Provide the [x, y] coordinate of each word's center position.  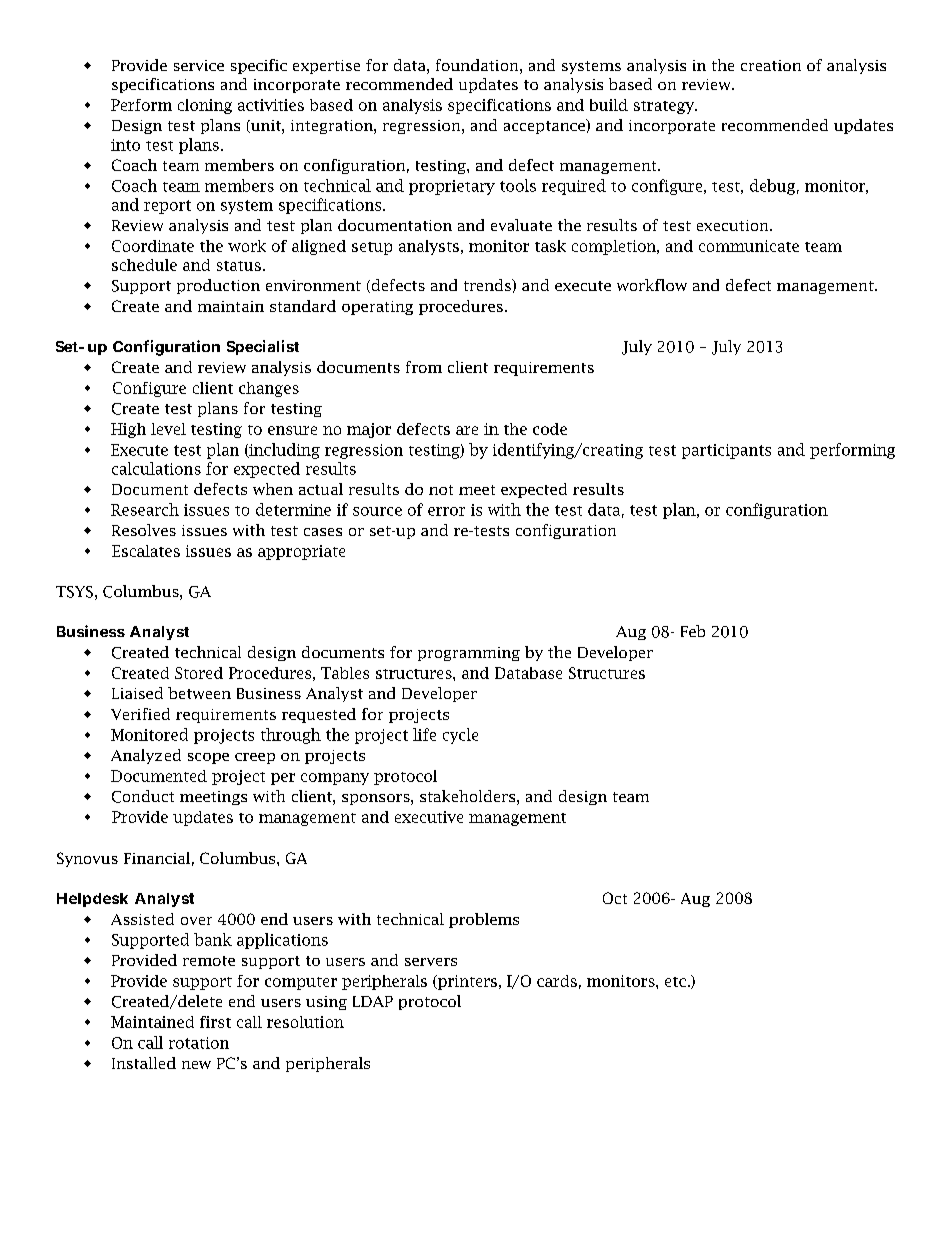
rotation [199, 1043]
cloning [205, 106]
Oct [615, 898]
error [446, 511]
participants [726, 451]
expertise [326, 67]
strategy [665, 107]
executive [429, 817]
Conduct [143, 796]
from [424, 367]
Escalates [146, 551]
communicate [749, 246]
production [218, 286]
